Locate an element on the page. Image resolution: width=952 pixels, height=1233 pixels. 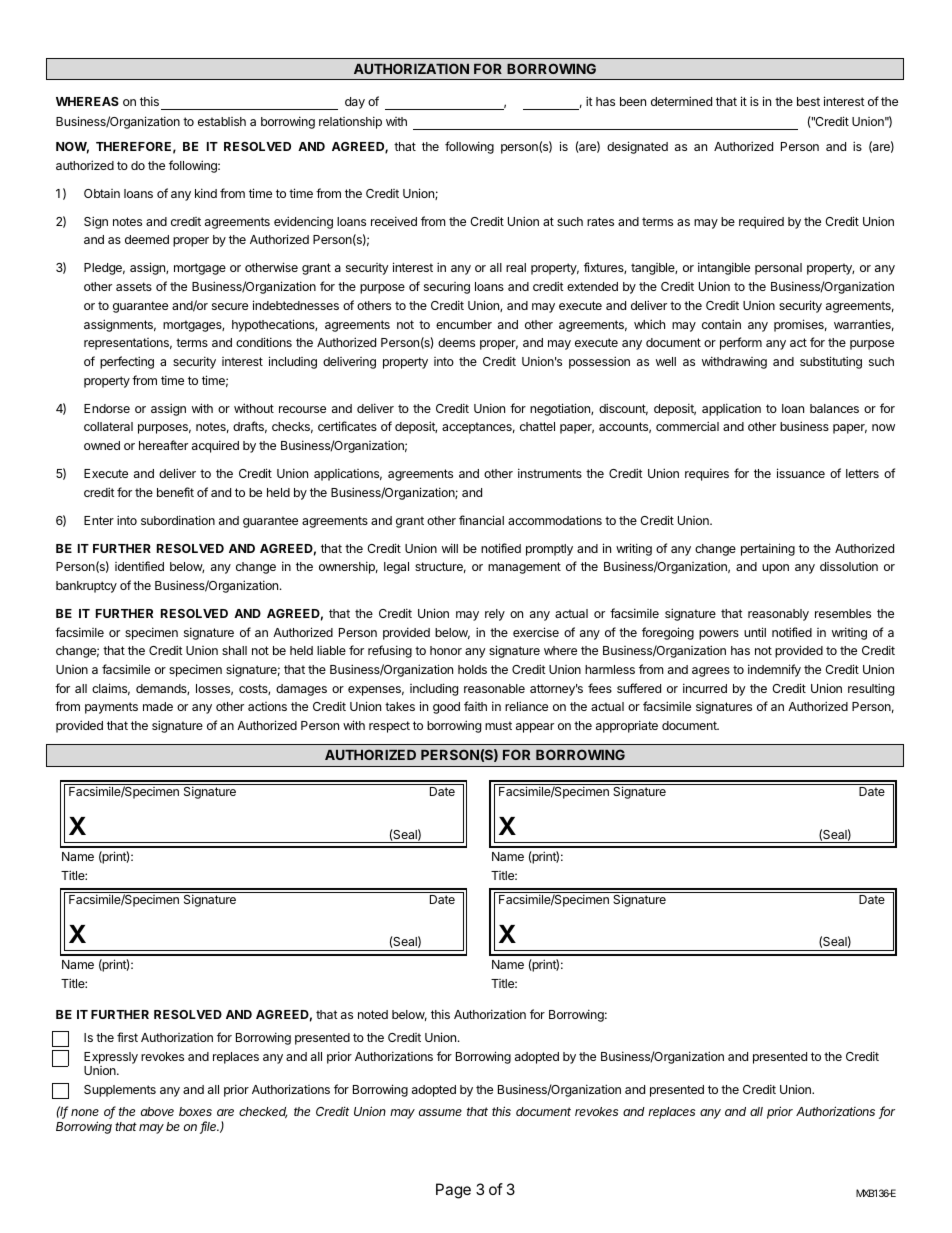
best is located at coordinates (808, 101).
